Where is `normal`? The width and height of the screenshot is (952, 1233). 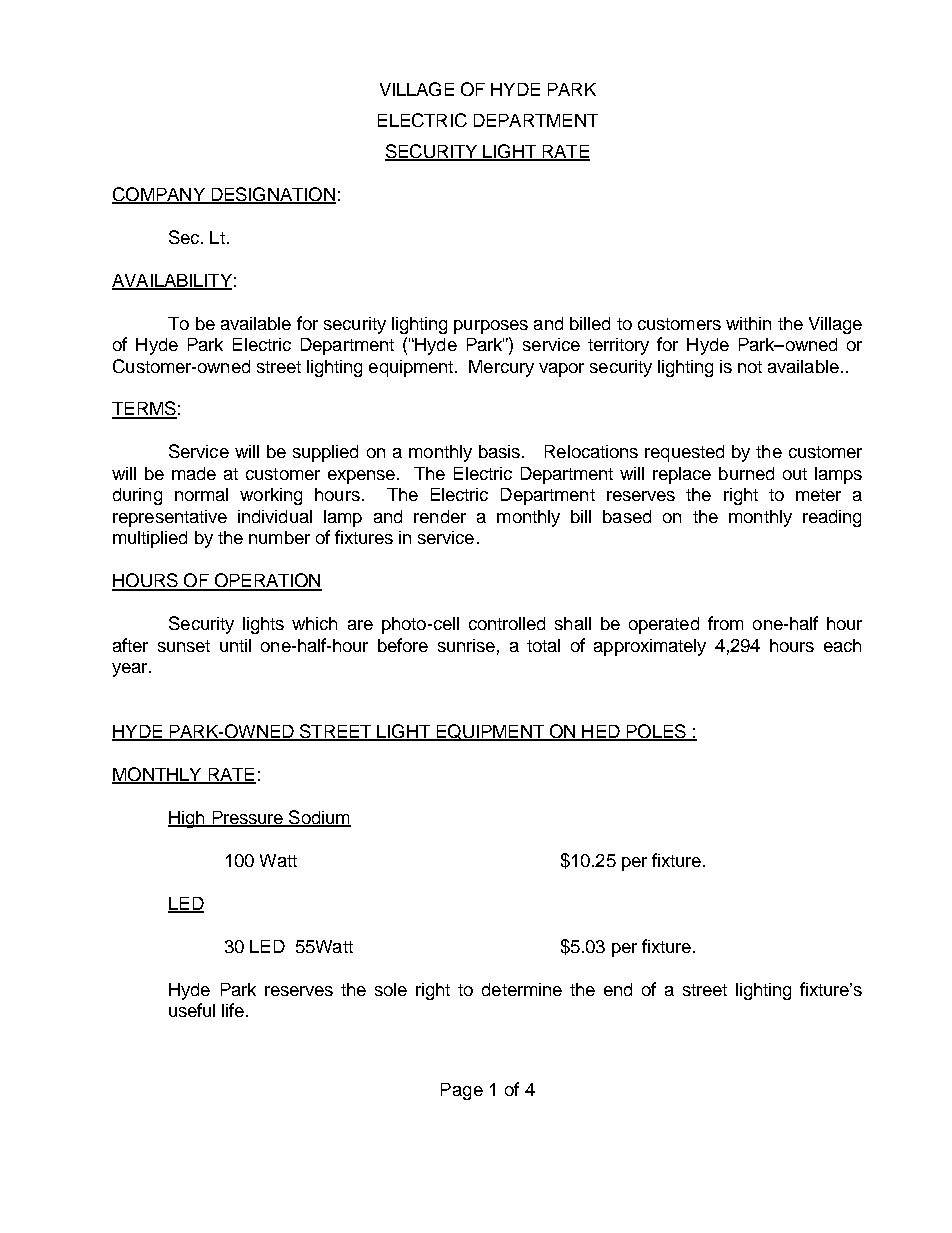
normal is located at coordinates (201, 494).
